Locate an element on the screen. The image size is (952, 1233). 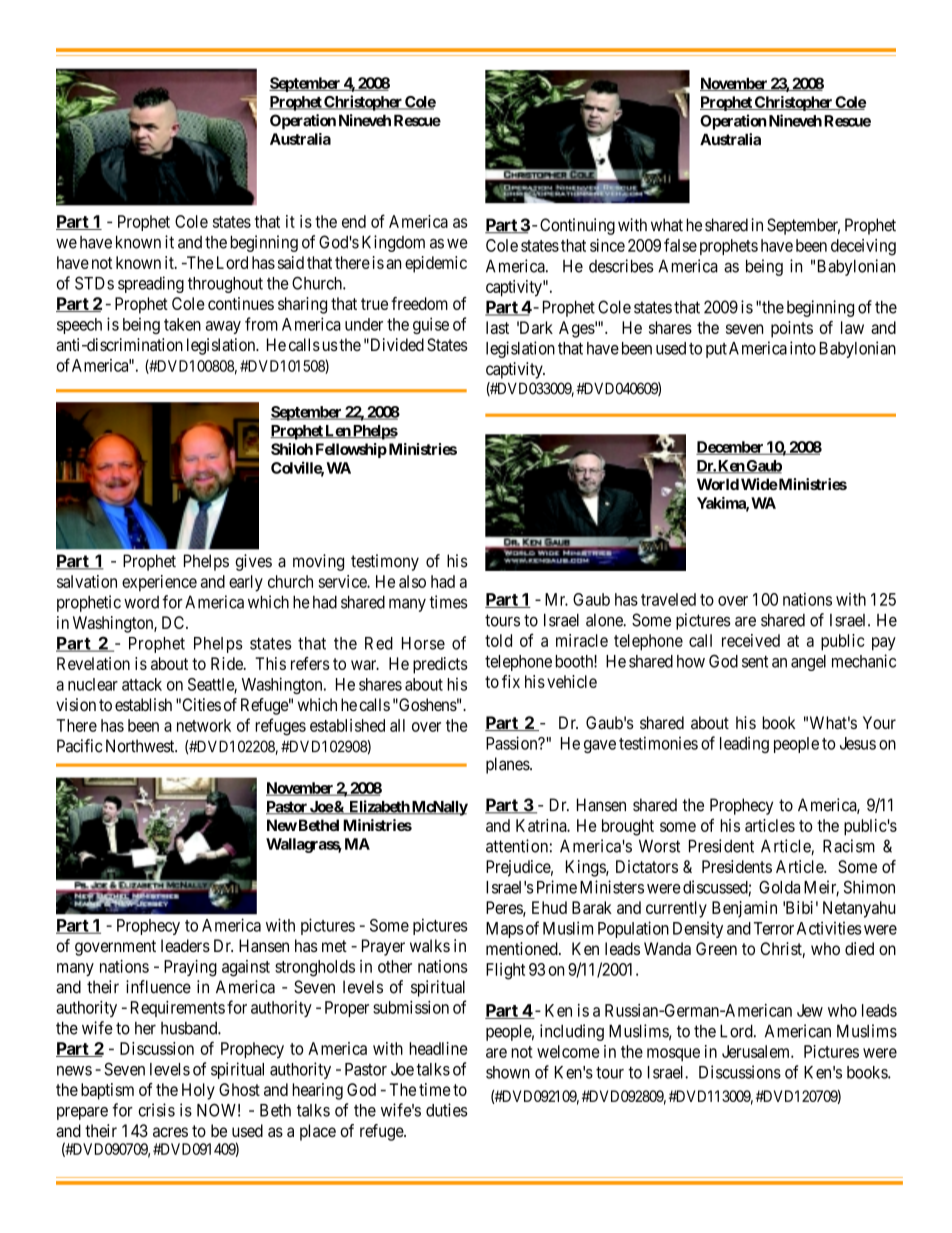
spreading is located at coordinates (151, 284).
